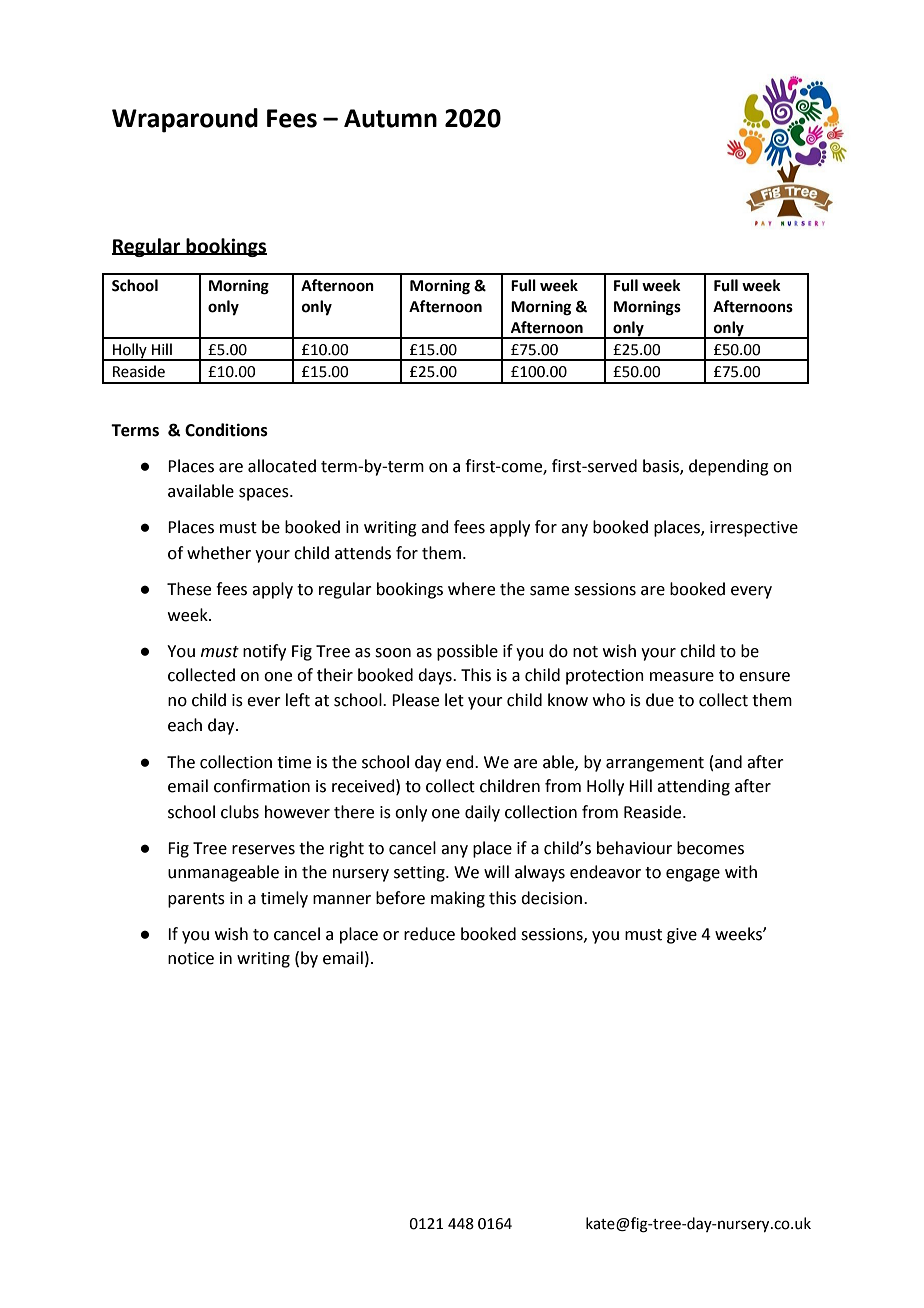  I want to click on basis, so click(662, 466).
